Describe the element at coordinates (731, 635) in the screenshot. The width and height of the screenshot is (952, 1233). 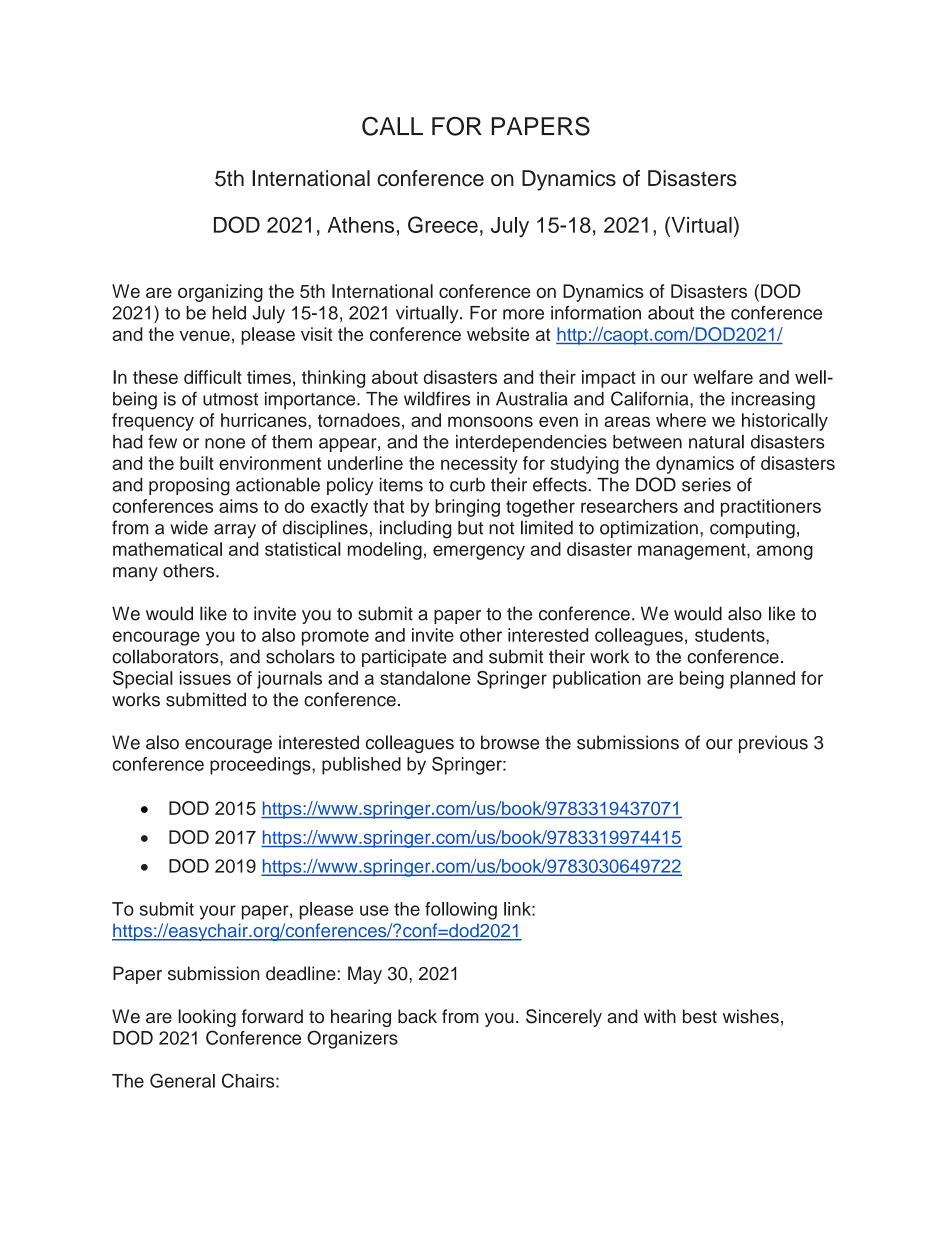
I see `students` at that location.
